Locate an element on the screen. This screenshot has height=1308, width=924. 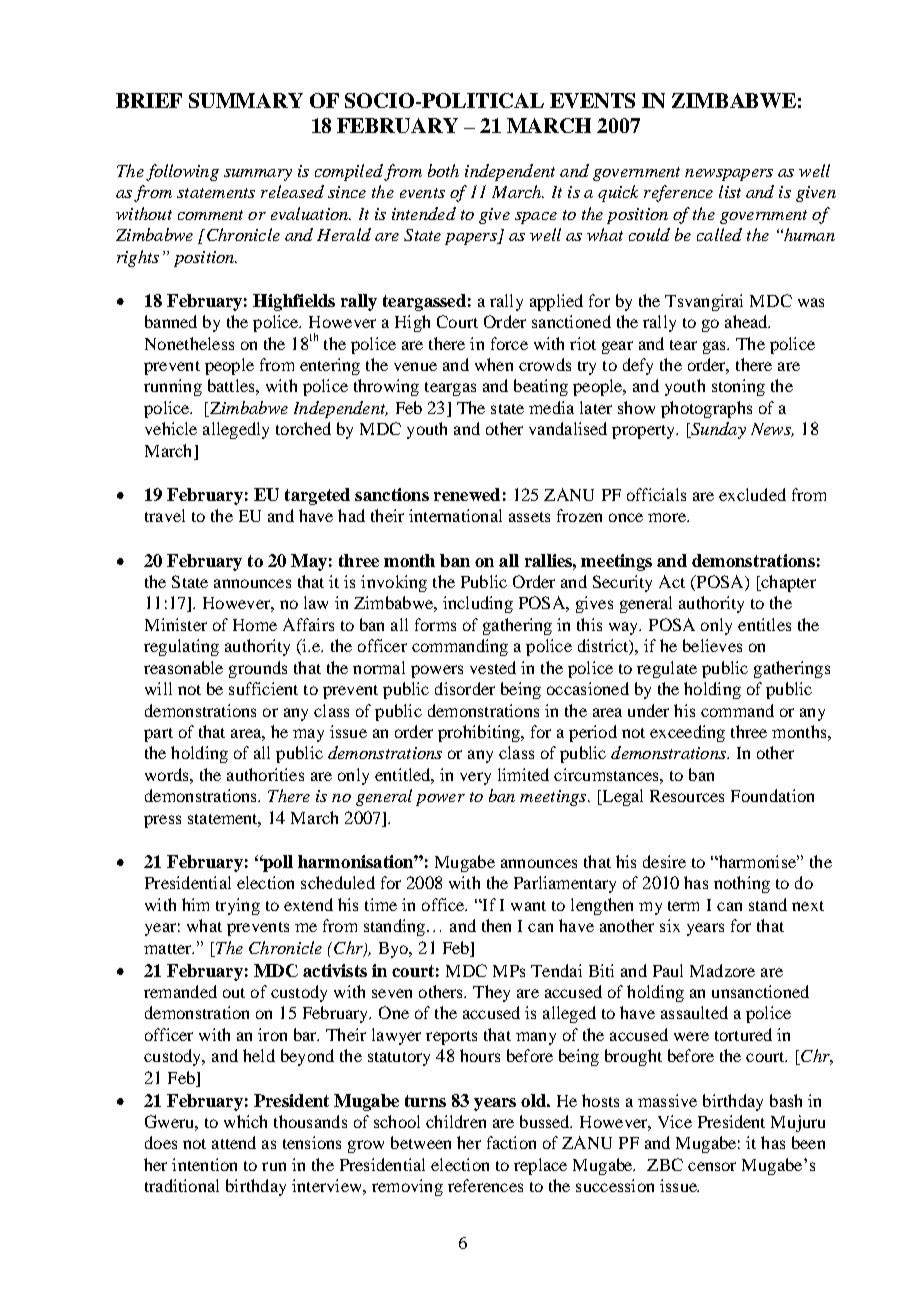
intention is located at coordinates (204, 1164).
